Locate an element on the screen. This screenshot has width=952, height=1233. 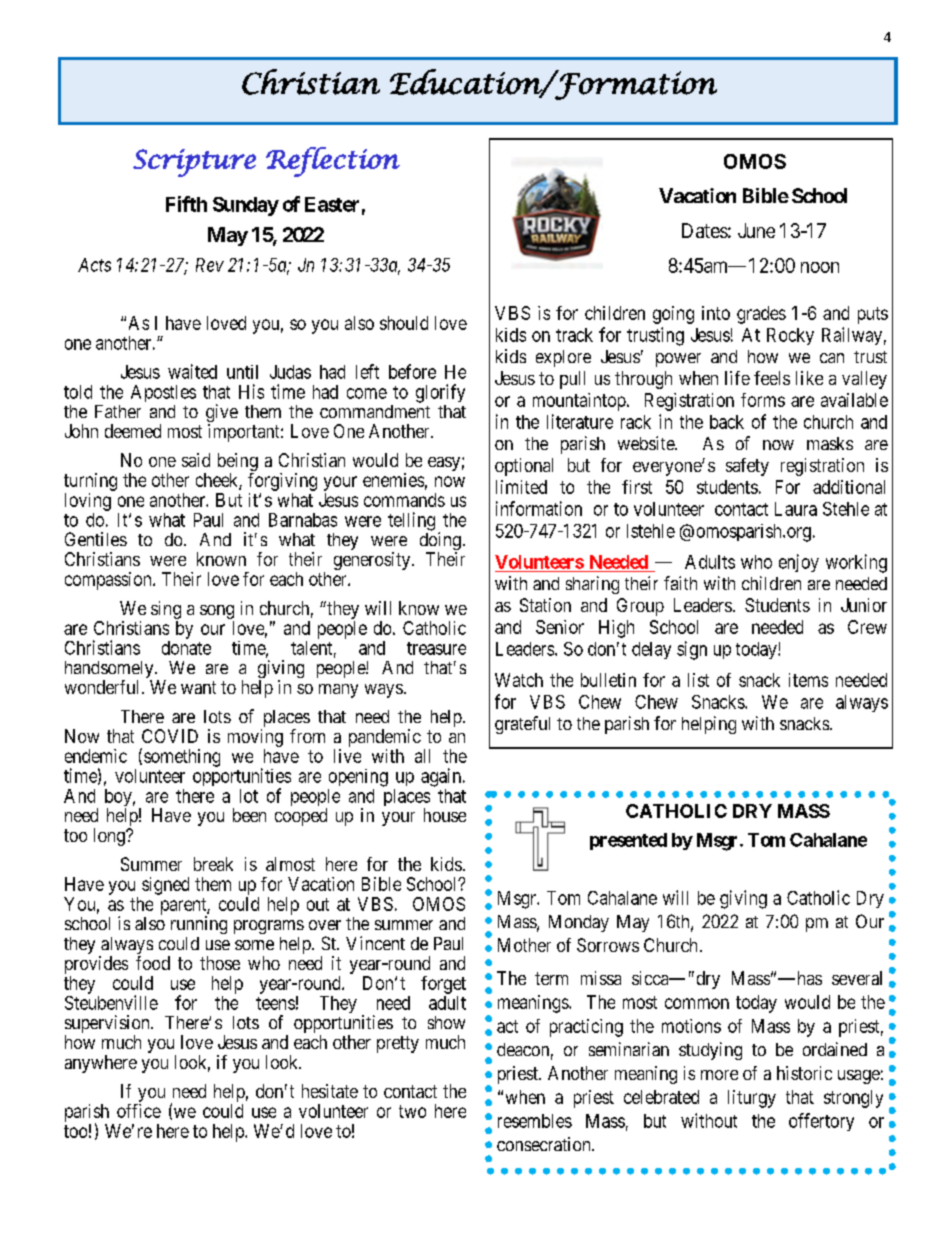
forms is located at coordinates (763, 400).
